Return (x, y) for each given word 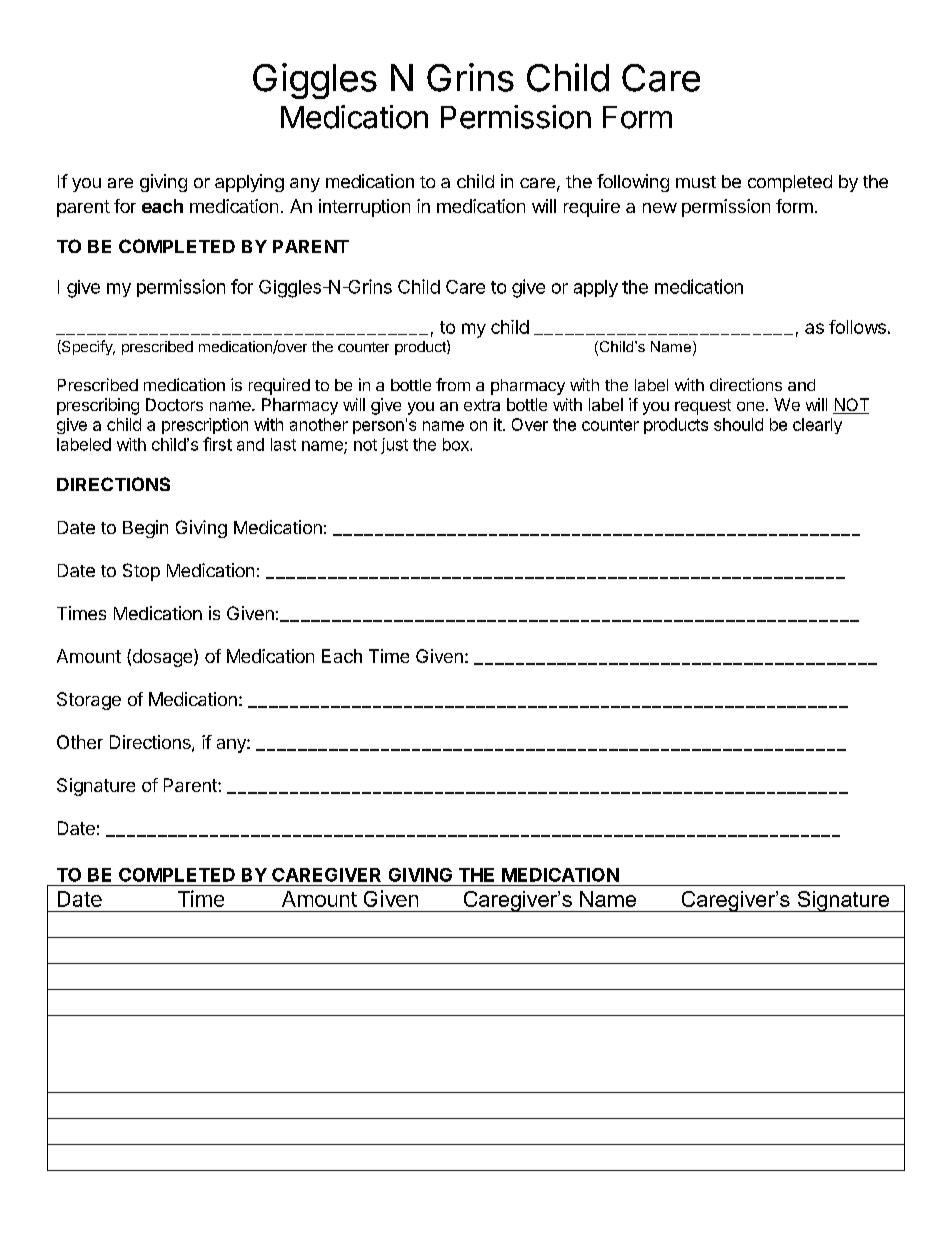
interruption (364, 208)
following (633, 183)
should (738, 424)
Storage (89, 701)
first (217, 444)
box (457, 444)
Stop (141, 572)
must (696, 182)
